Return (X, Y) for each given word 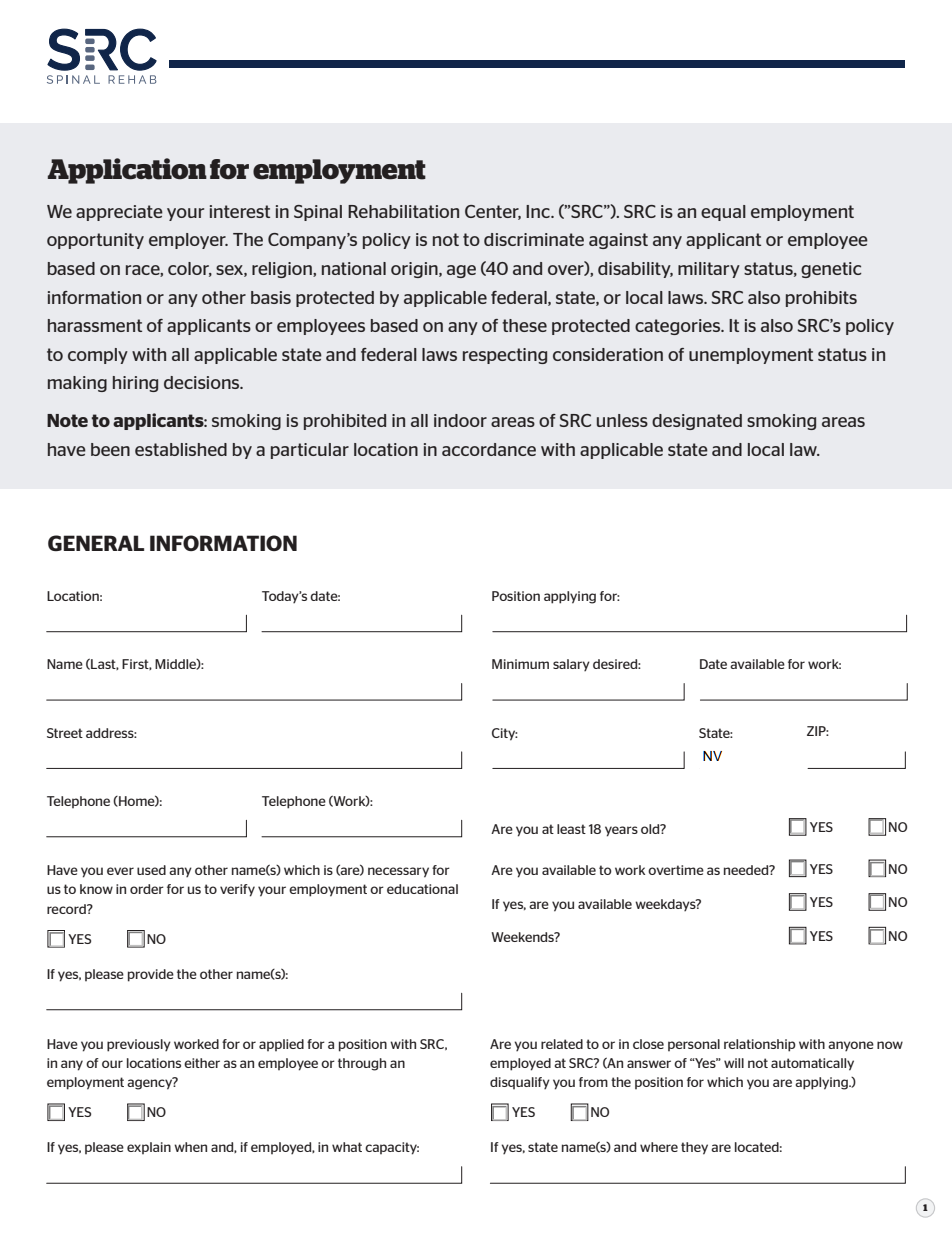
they (694, 1148)
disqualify (520, 1083)
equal (723, 213)
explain (149, 1148)
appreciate (119, 213)
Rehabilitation (403, 211)
